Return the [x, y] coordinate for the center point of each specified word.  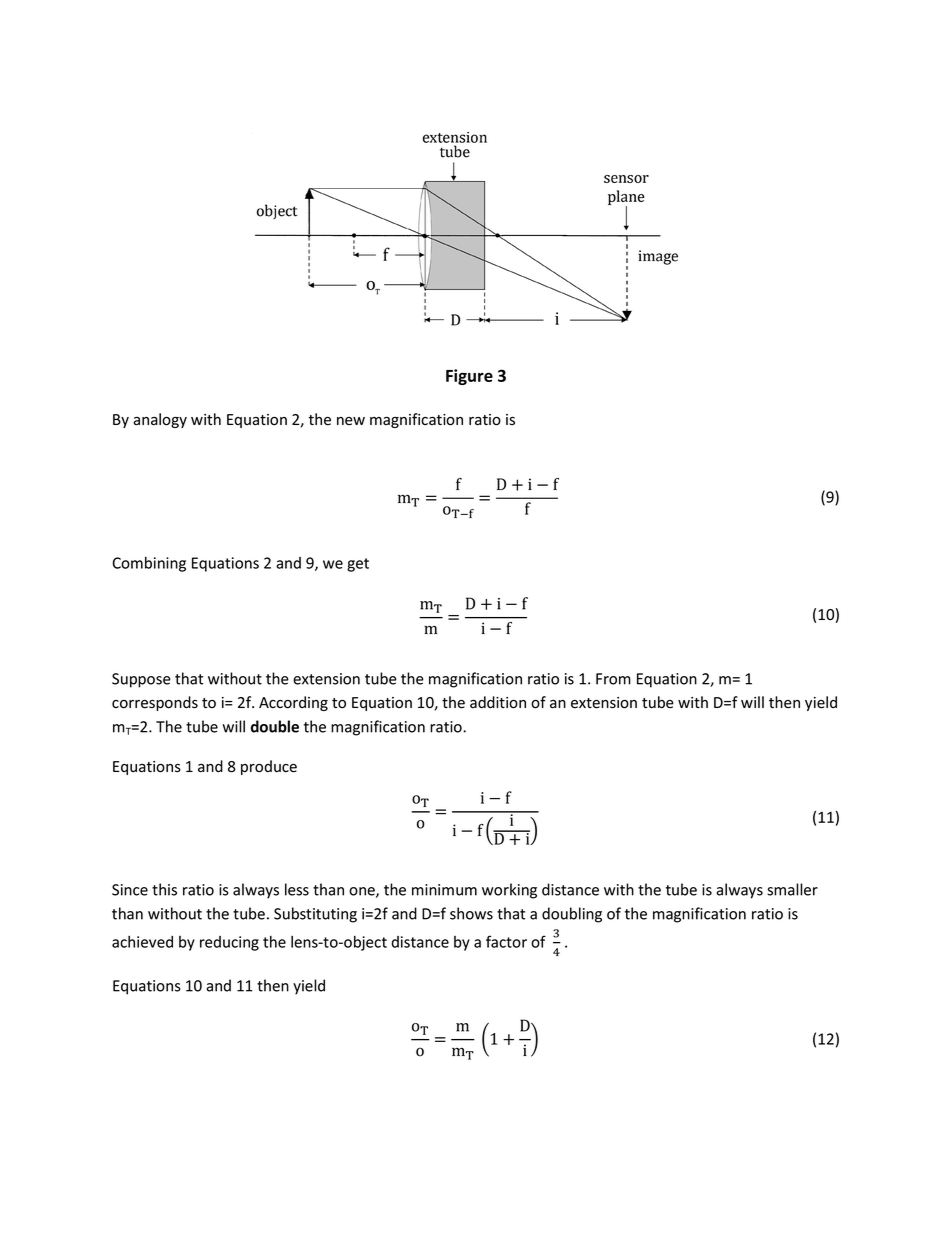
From [613, 679]
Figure [469, 377]
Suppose [141, 680]
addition [498, 702]
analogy [160, 420]
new [351, 421]
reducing [229, 943]
